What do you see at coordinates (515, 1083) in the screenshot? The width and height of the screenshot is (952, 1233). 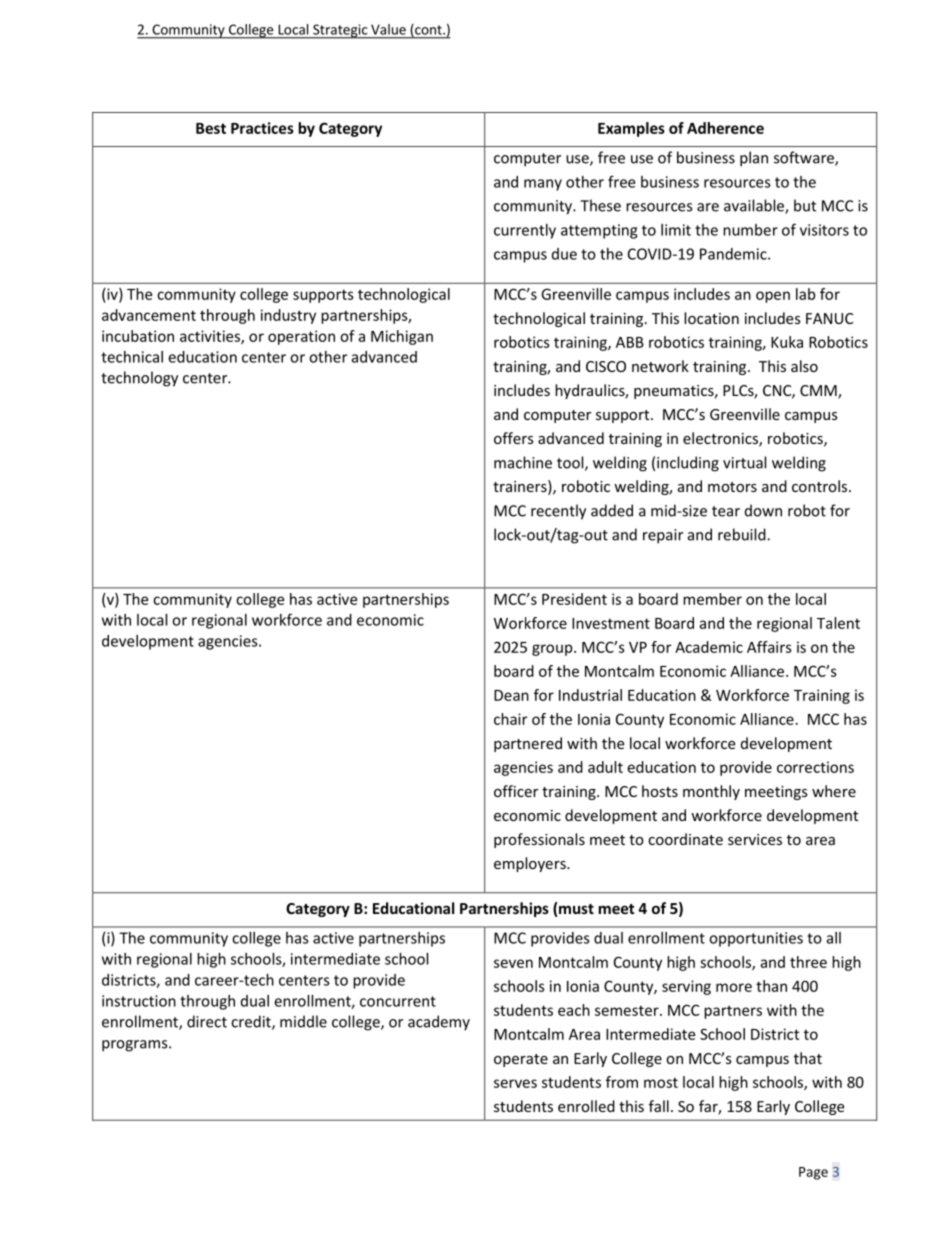 I see `serves` at bounding box center [515, 1083].
